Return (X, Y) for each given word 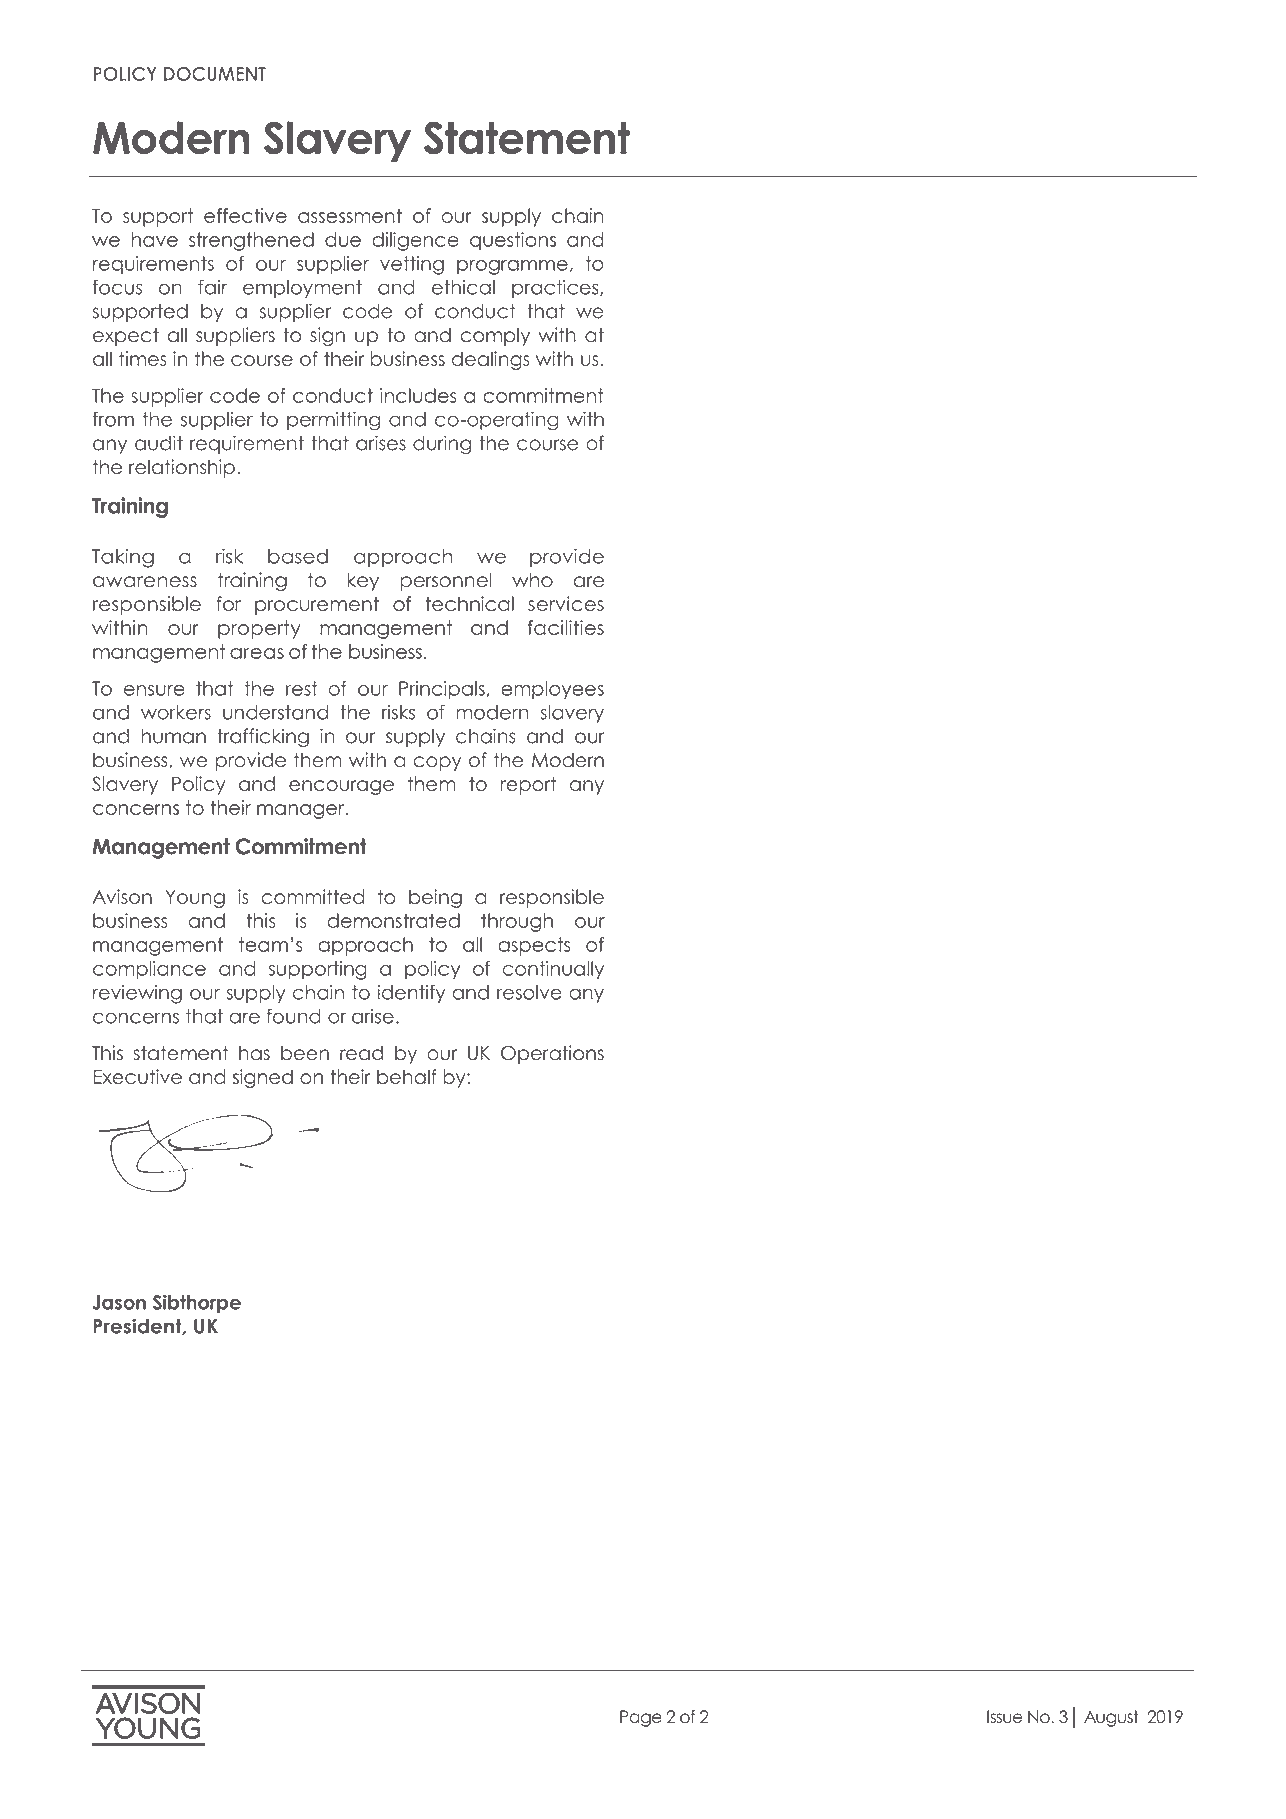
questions (513, 241)
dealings (491, 360)
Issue (1004, 1717)
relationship (182, 468)
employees (552, 690)
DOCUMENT (215, 74)
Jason (119, 1302)
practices (556, 288)
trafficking (263, 737)
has (254, 1053)
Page (641, 1718)
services (566, 603)
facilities (566, 627)
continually (553, 970)
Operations (552, 1054)
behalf (407, 1076)
